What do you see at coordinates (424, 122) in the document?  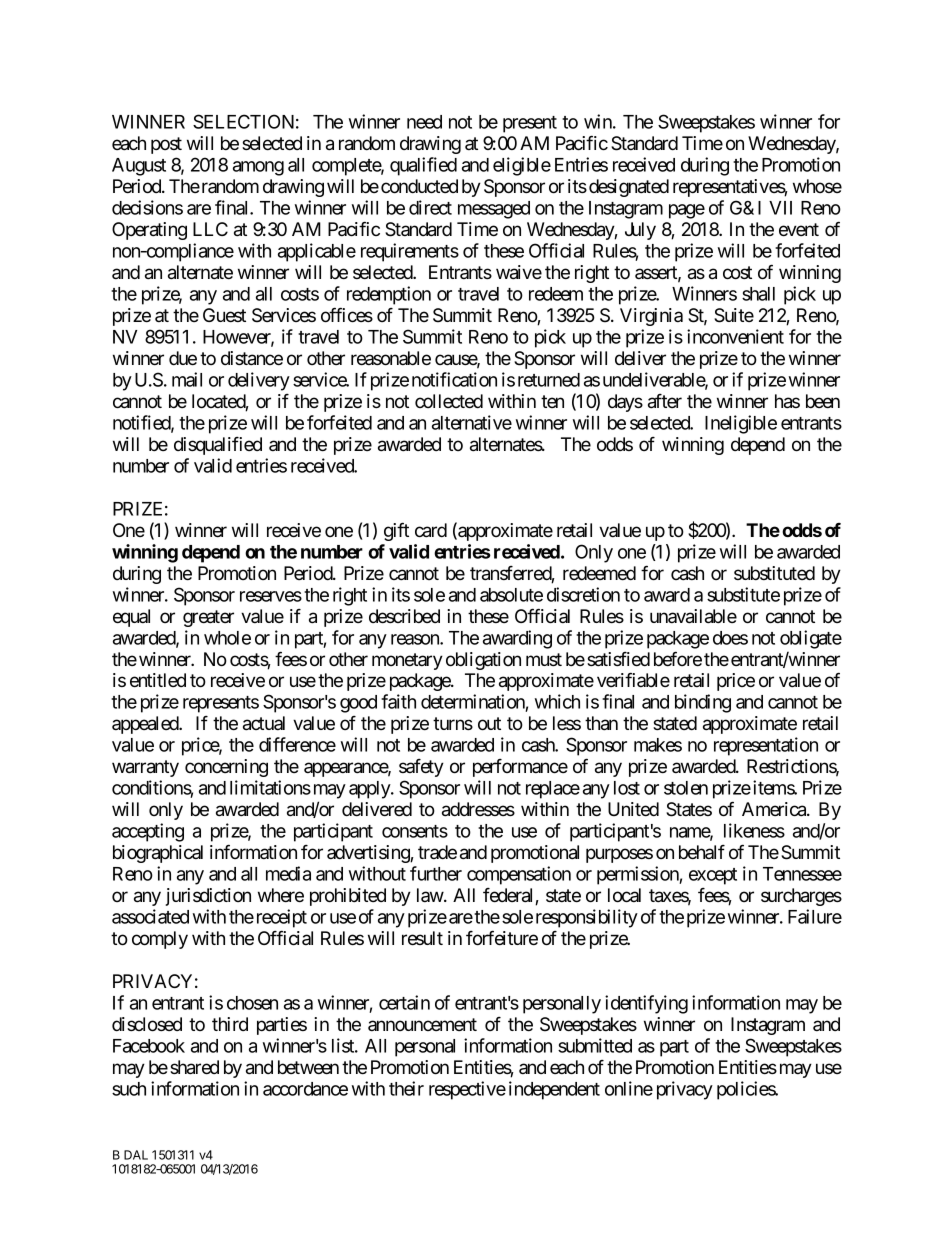 I see `need` at bounding box center [424, 122].
